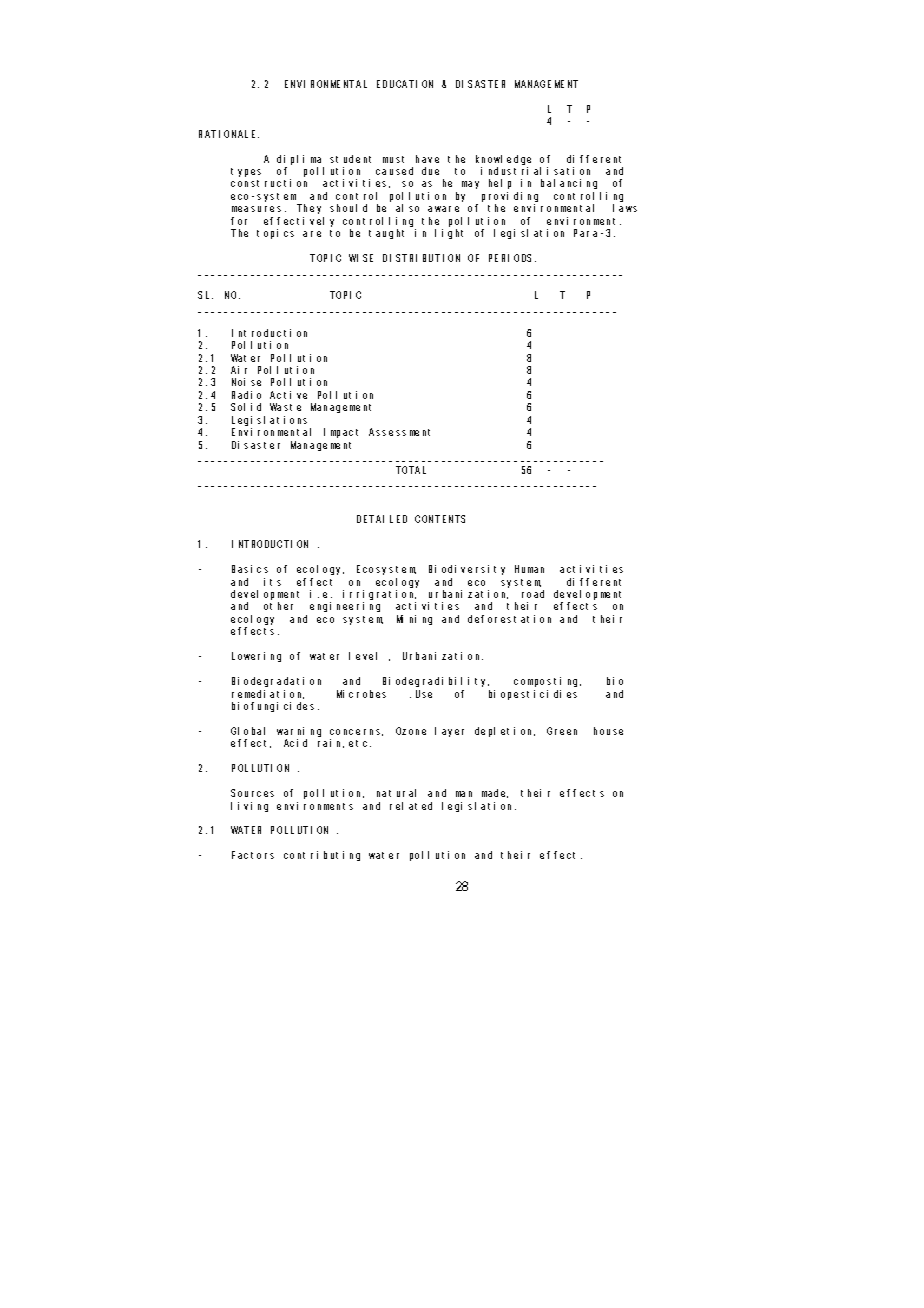 The width and height of the document is (924, 1308). Describe the element at coordinates (229, 134) in the document. I see `RATIONALE` at that location.
